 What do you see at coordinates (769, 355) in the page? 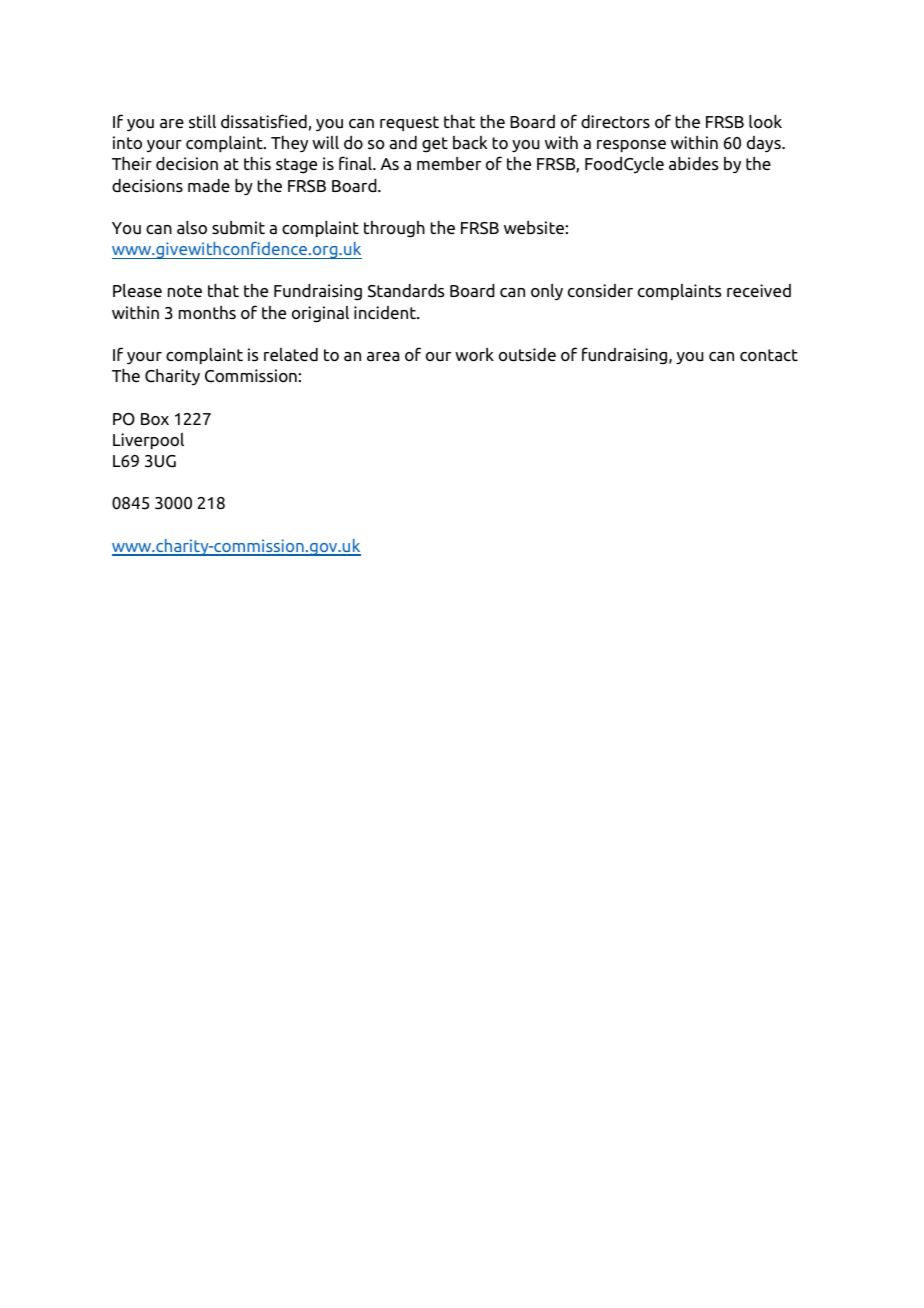
I see `contact` at bounding box center [769, 355].
